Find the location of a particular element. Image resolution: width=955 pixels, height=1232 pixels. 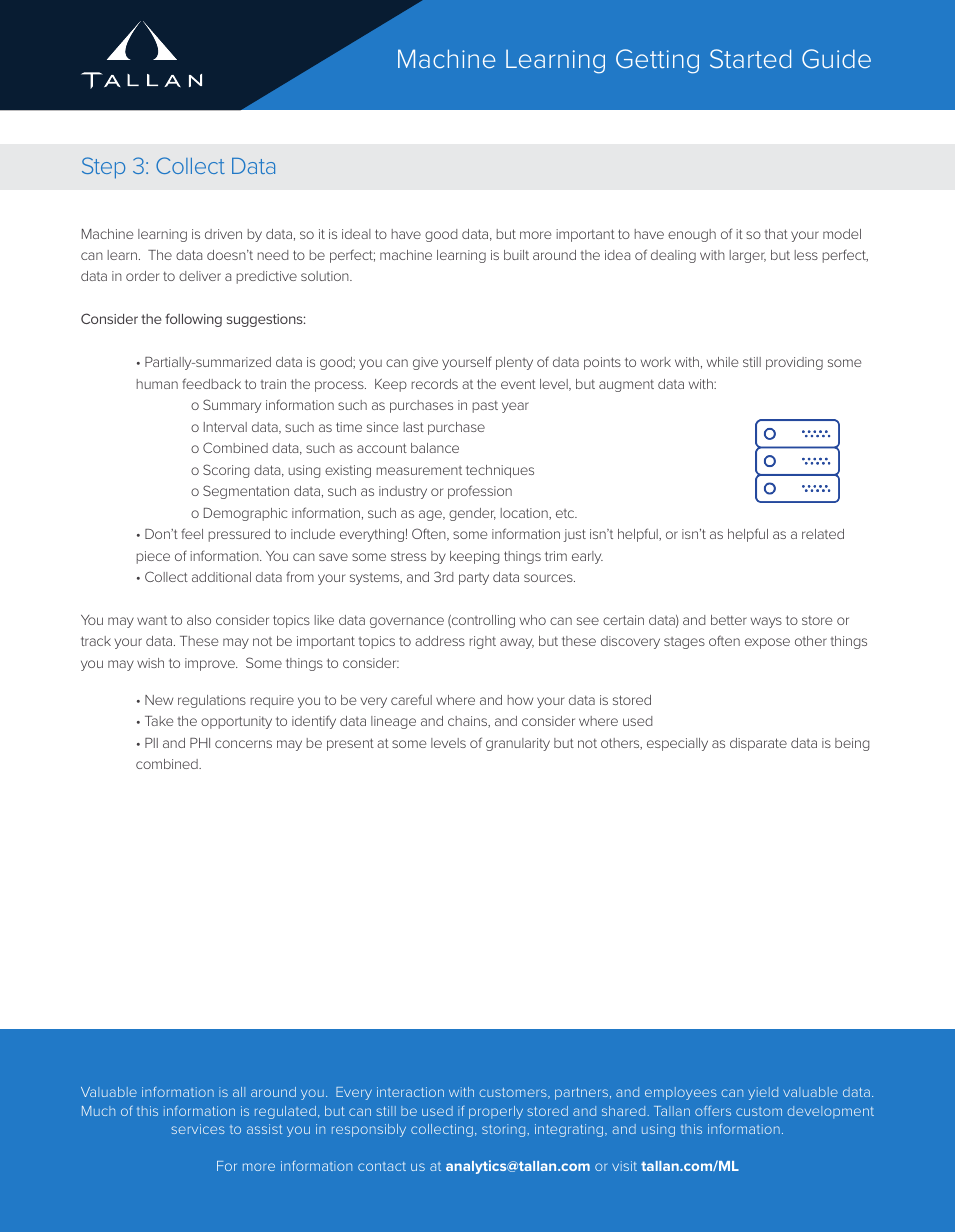

Getting is located at coordinates (657, 61).
